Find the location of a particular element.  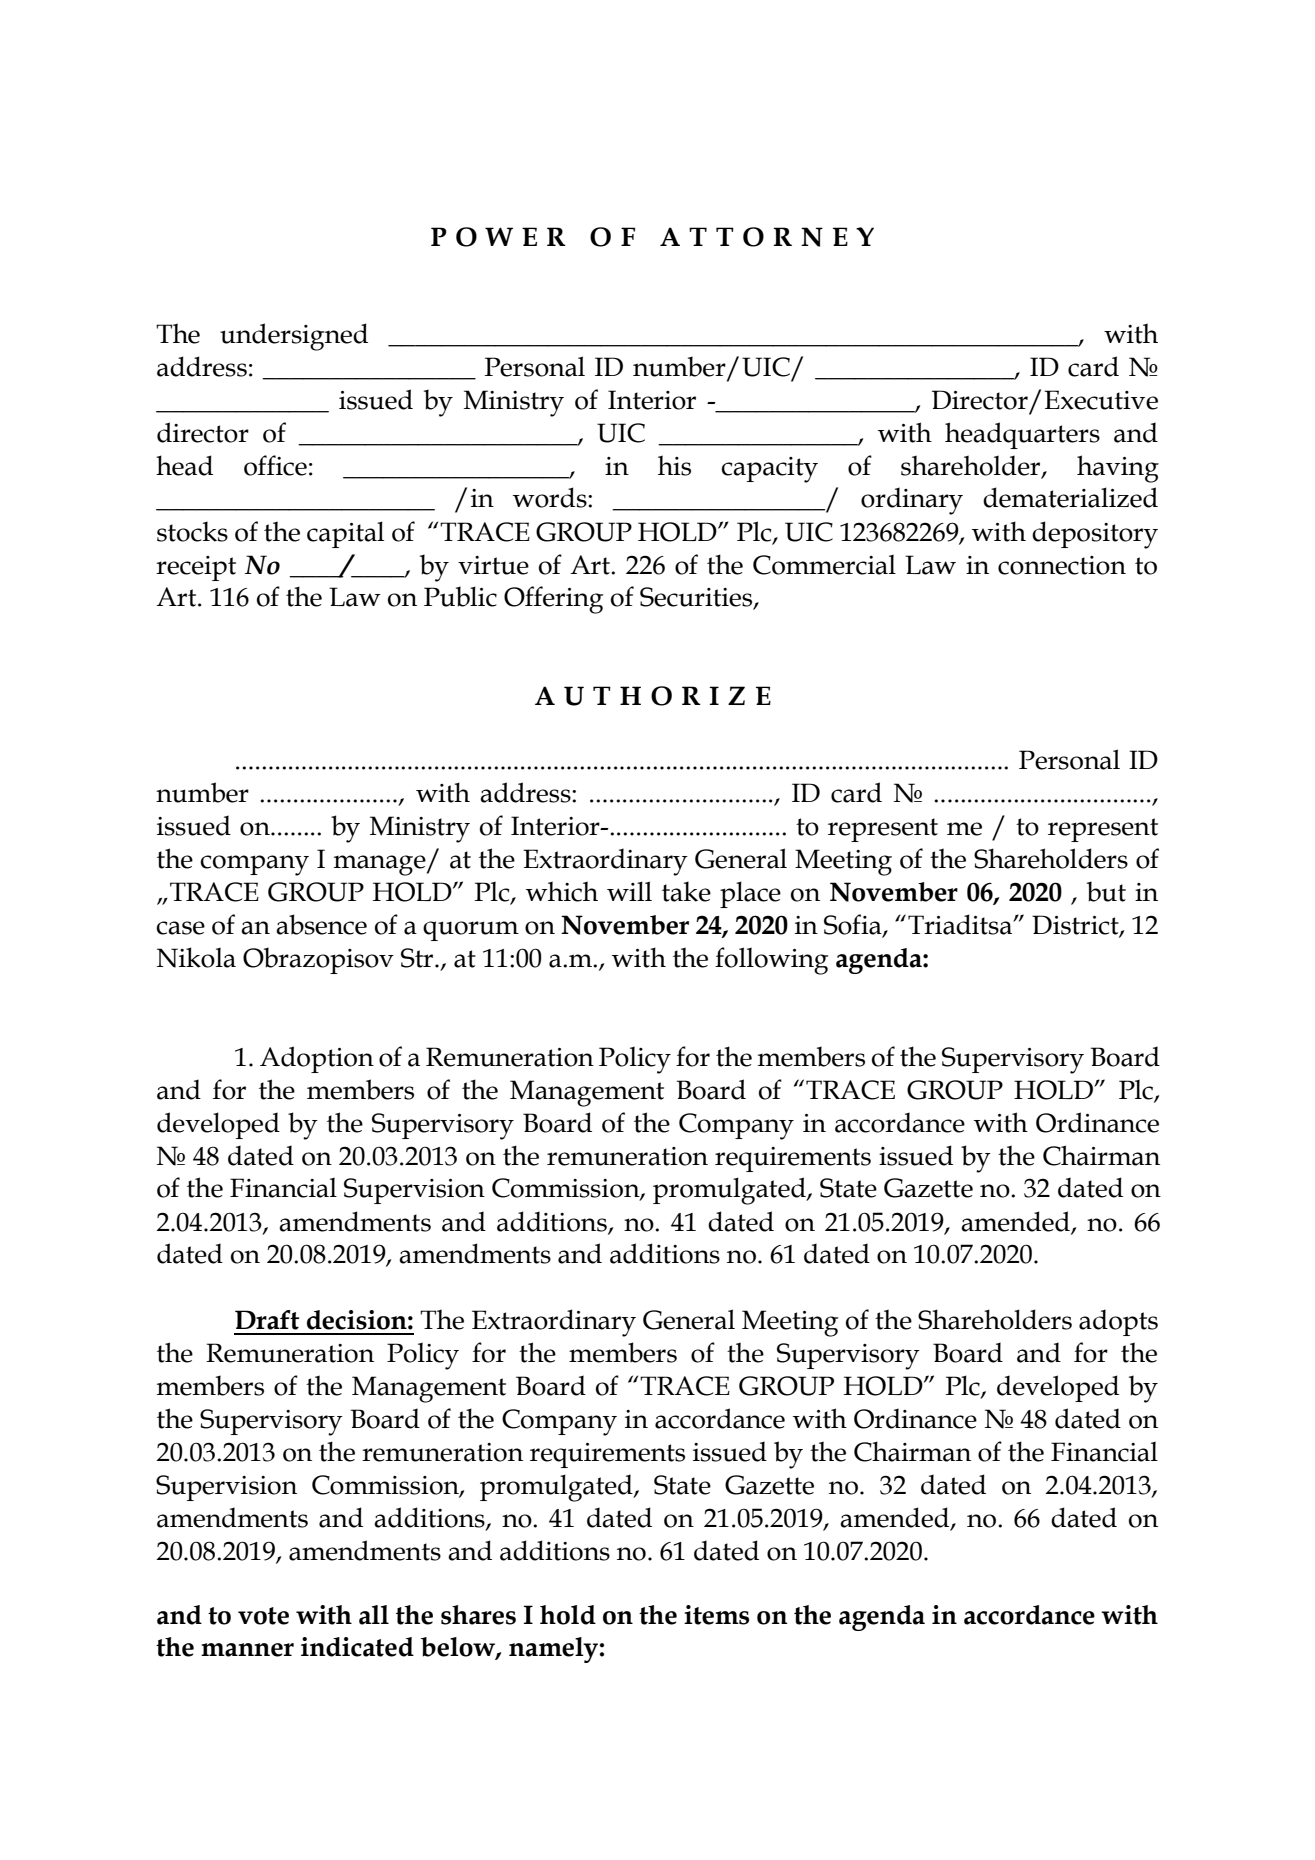

undersigned is located at coordinates (294, 337).
